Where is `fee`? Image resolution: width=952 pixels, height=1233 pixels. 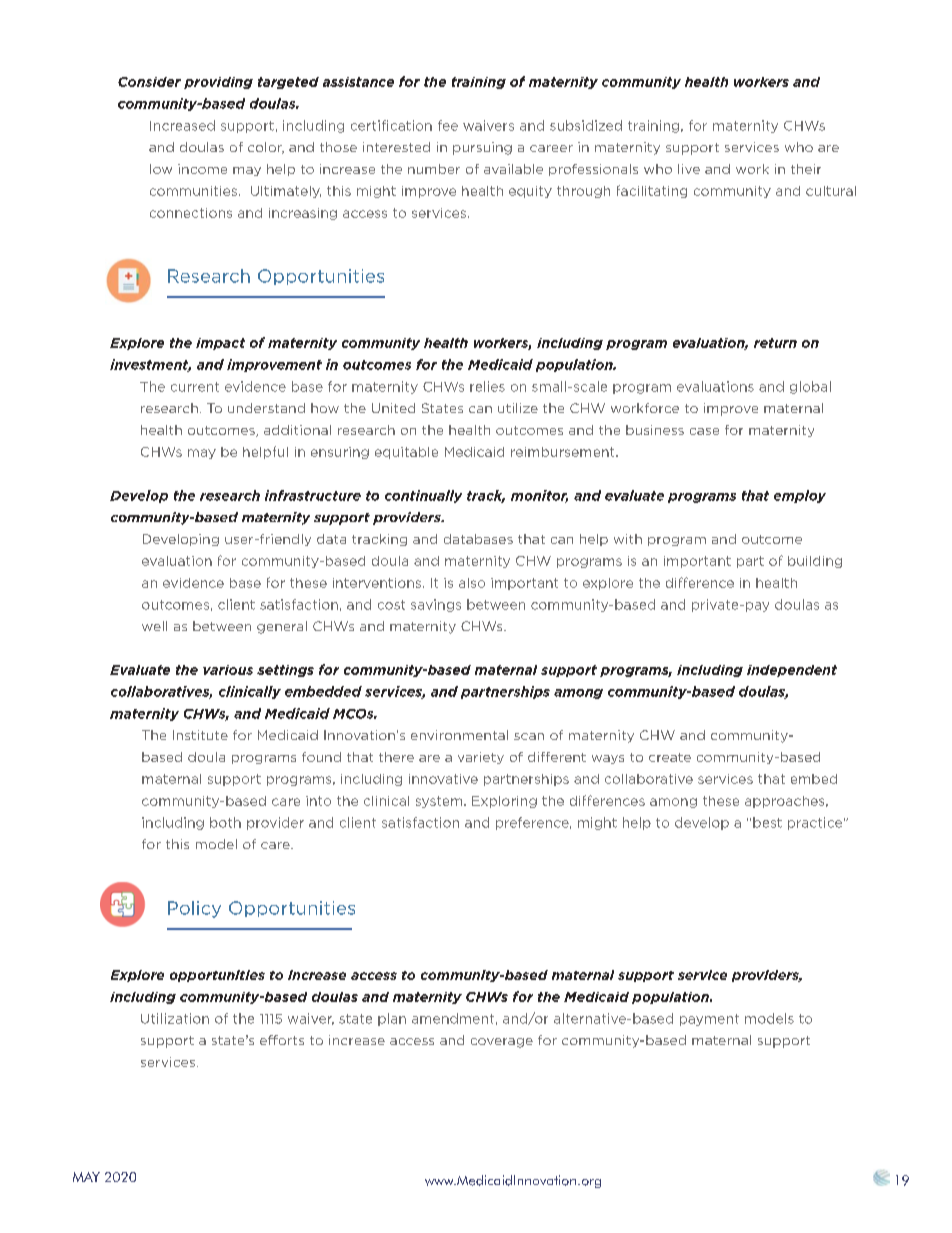
fee is located at coordinates (448, 125).
